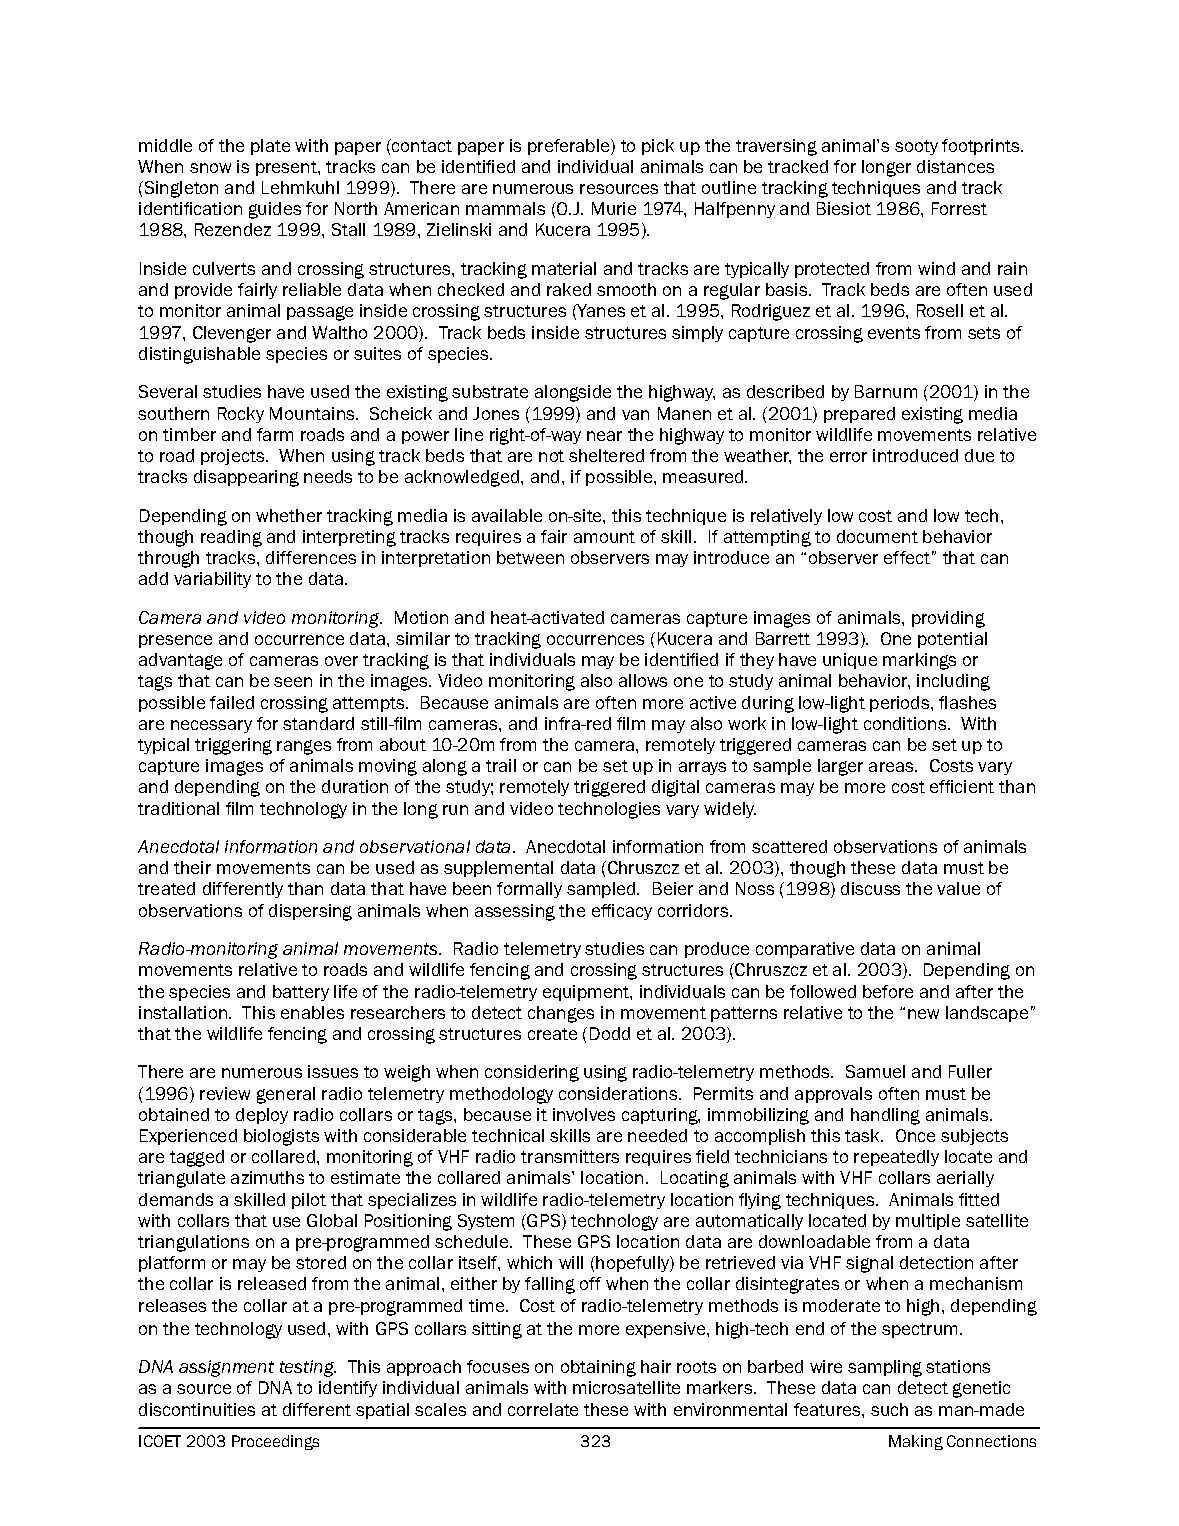 Image resolution: width=1179 pixels, height=1526 pixels. What do you see at coordinates (859, 415) in the document?
I see `prepared` at bounding box center [859, 415].
